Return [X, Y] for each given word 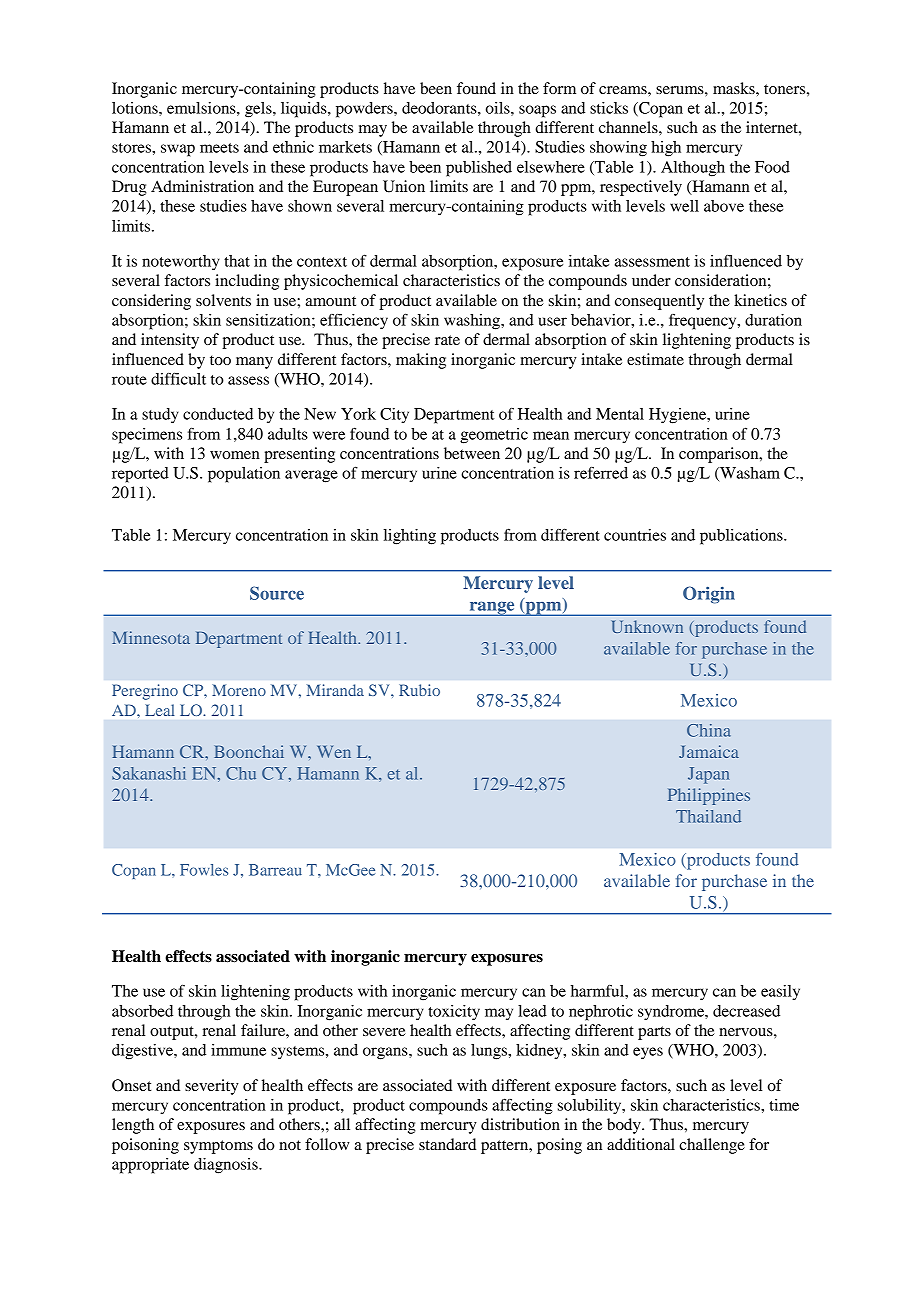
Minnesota [151, 637]
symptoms [218, 1147]
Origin [709, 595]
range [492, 609]
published [479, 169]
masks [735, 88]
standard [447, 1144]
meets [219, 148]
